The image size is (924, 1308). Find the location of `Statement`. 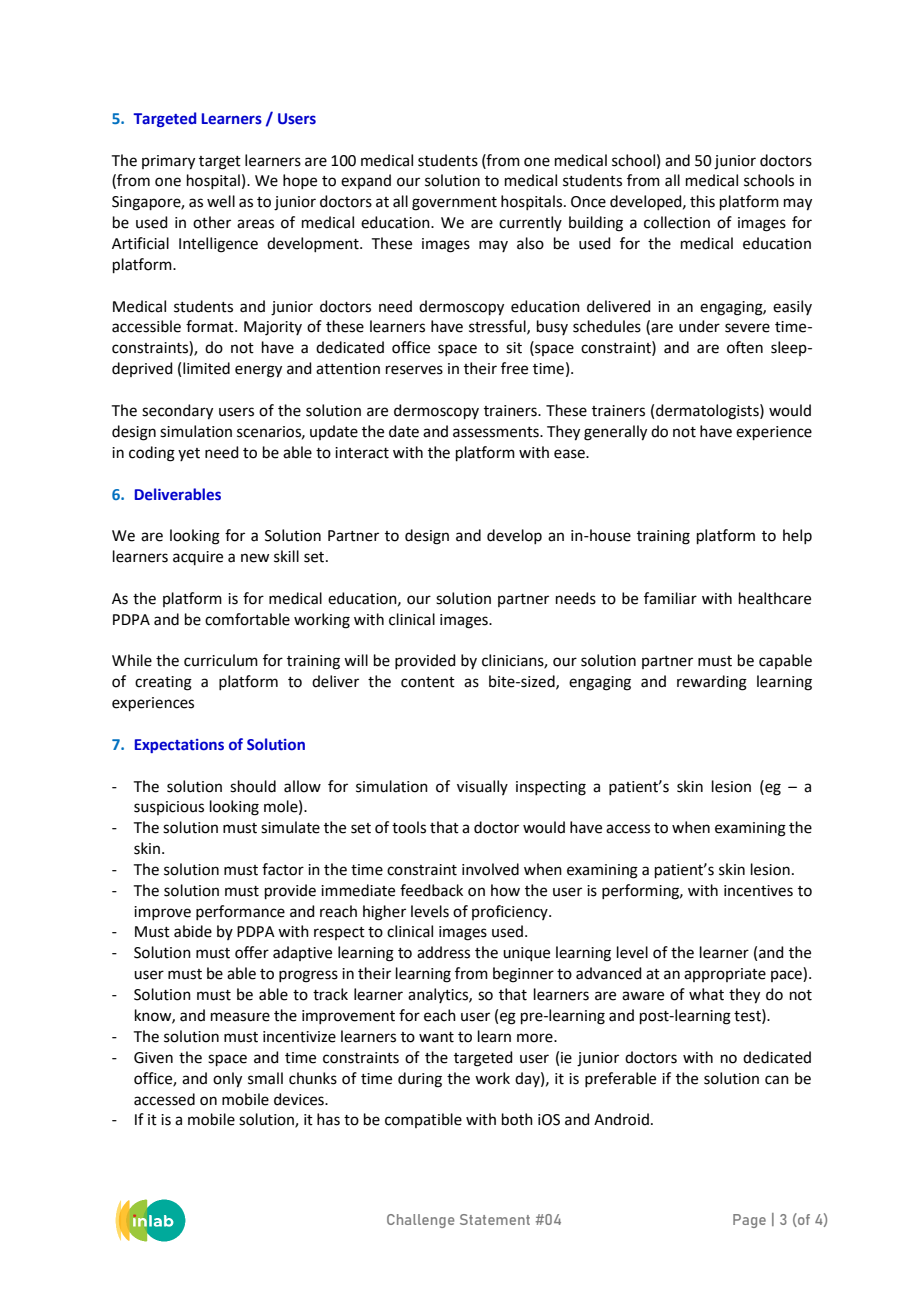

Statement is located at coordinates (495, 1219).
